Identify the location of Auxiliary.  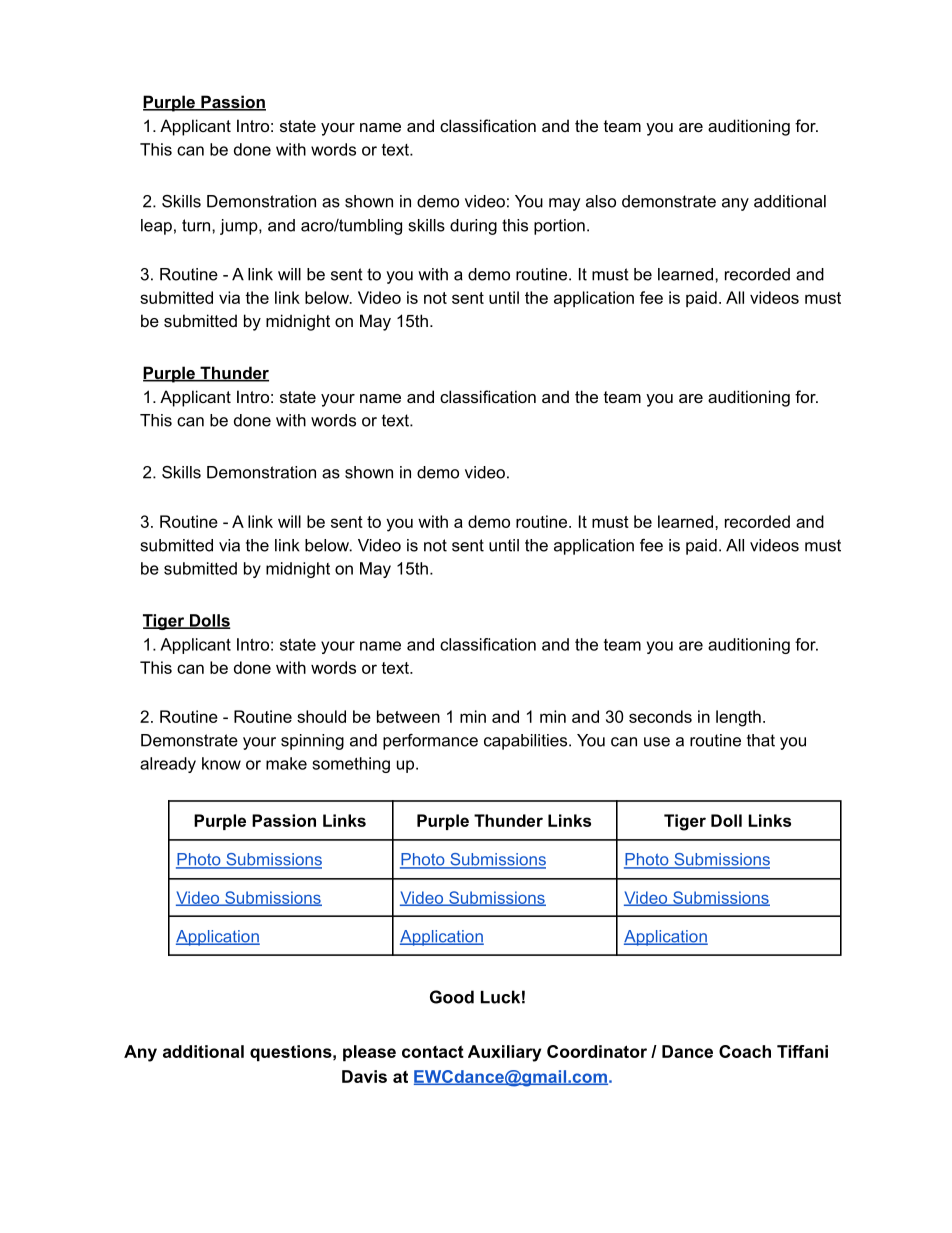
(504, 1053).
